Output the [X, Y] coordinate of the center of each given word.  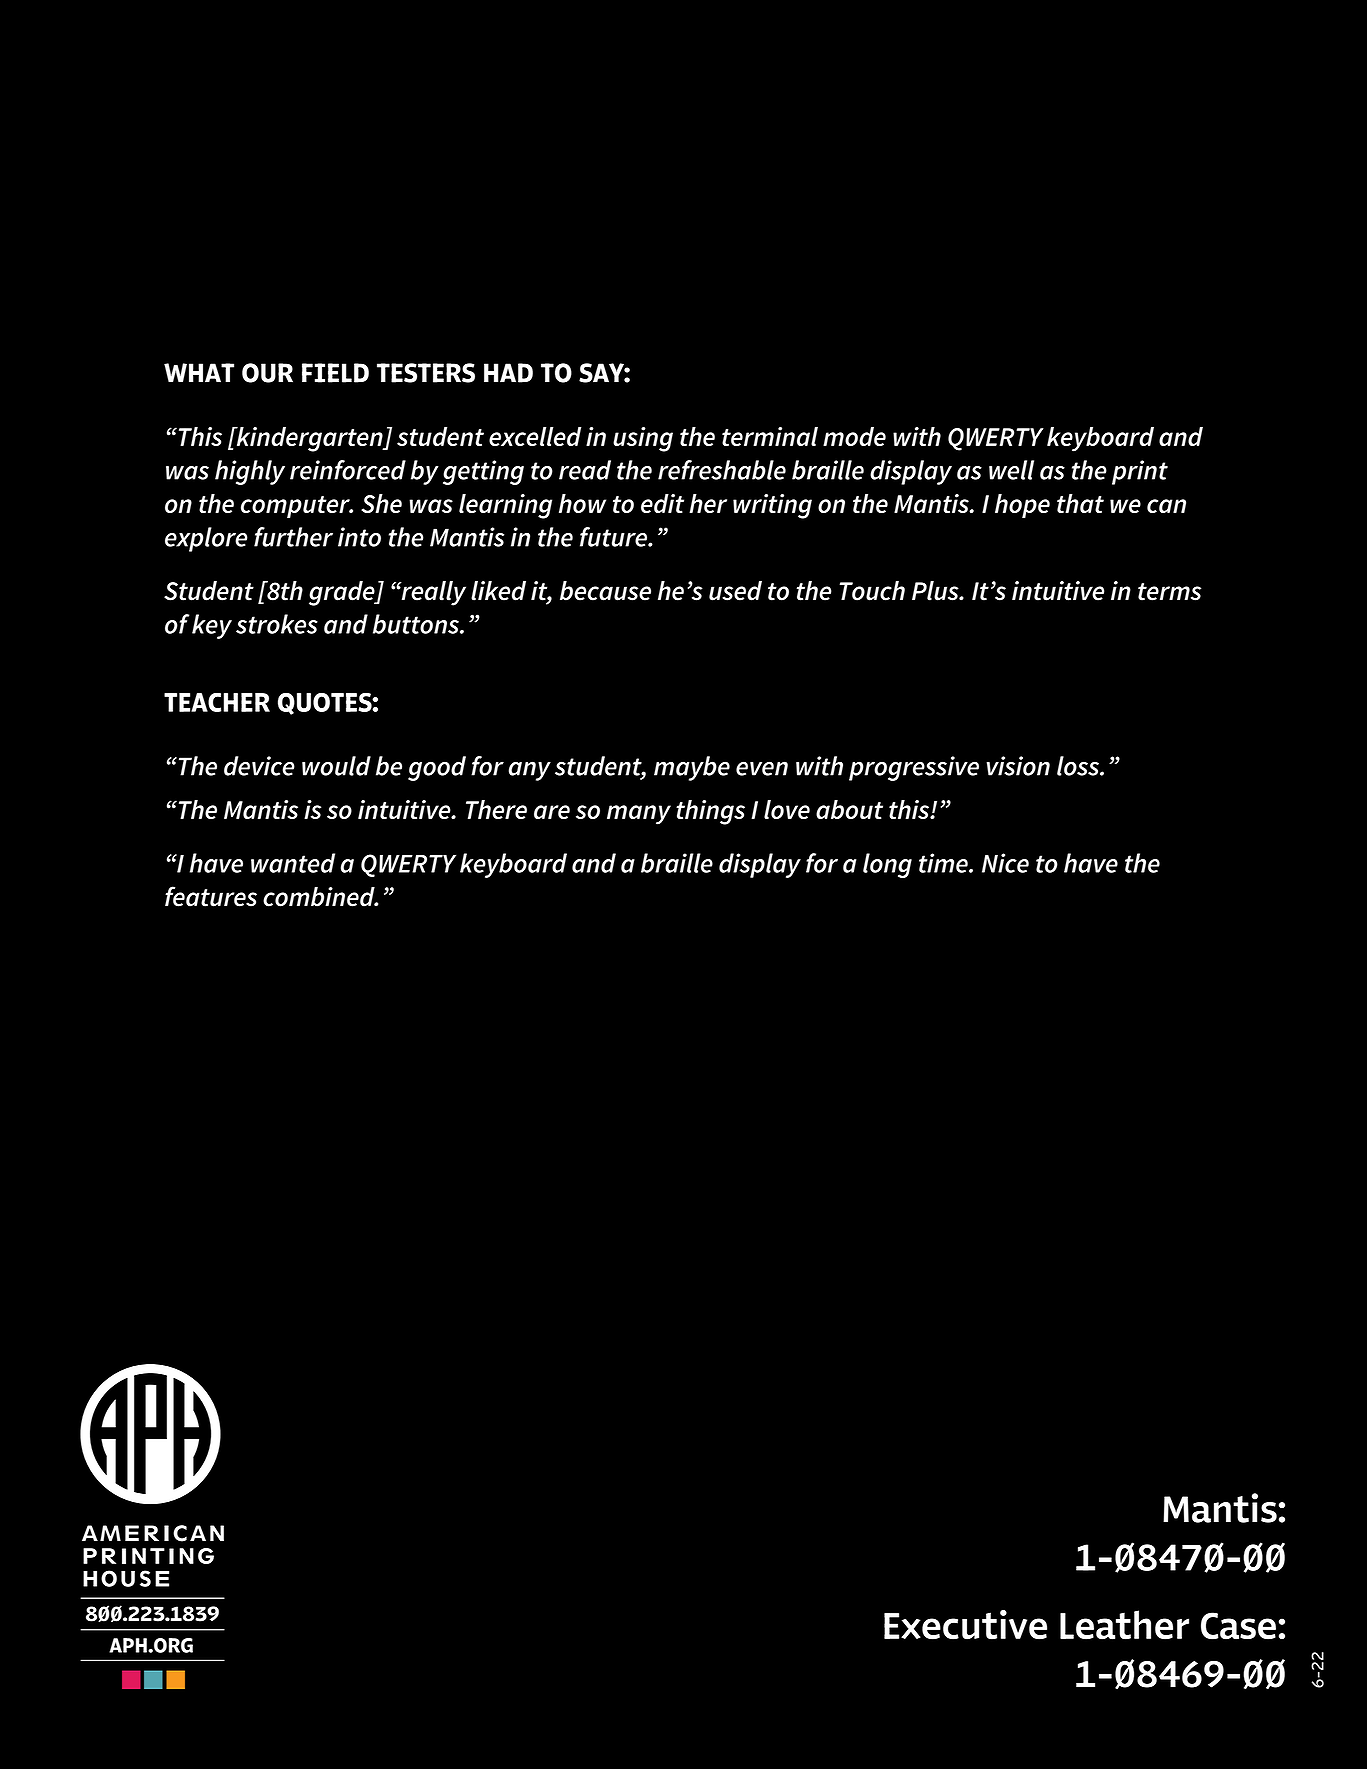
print [1140, 472]
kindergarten [309, 439]
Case [1238, 1626]
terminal [770, 436]
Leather [1124, 1625]
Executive [965, 1625]
